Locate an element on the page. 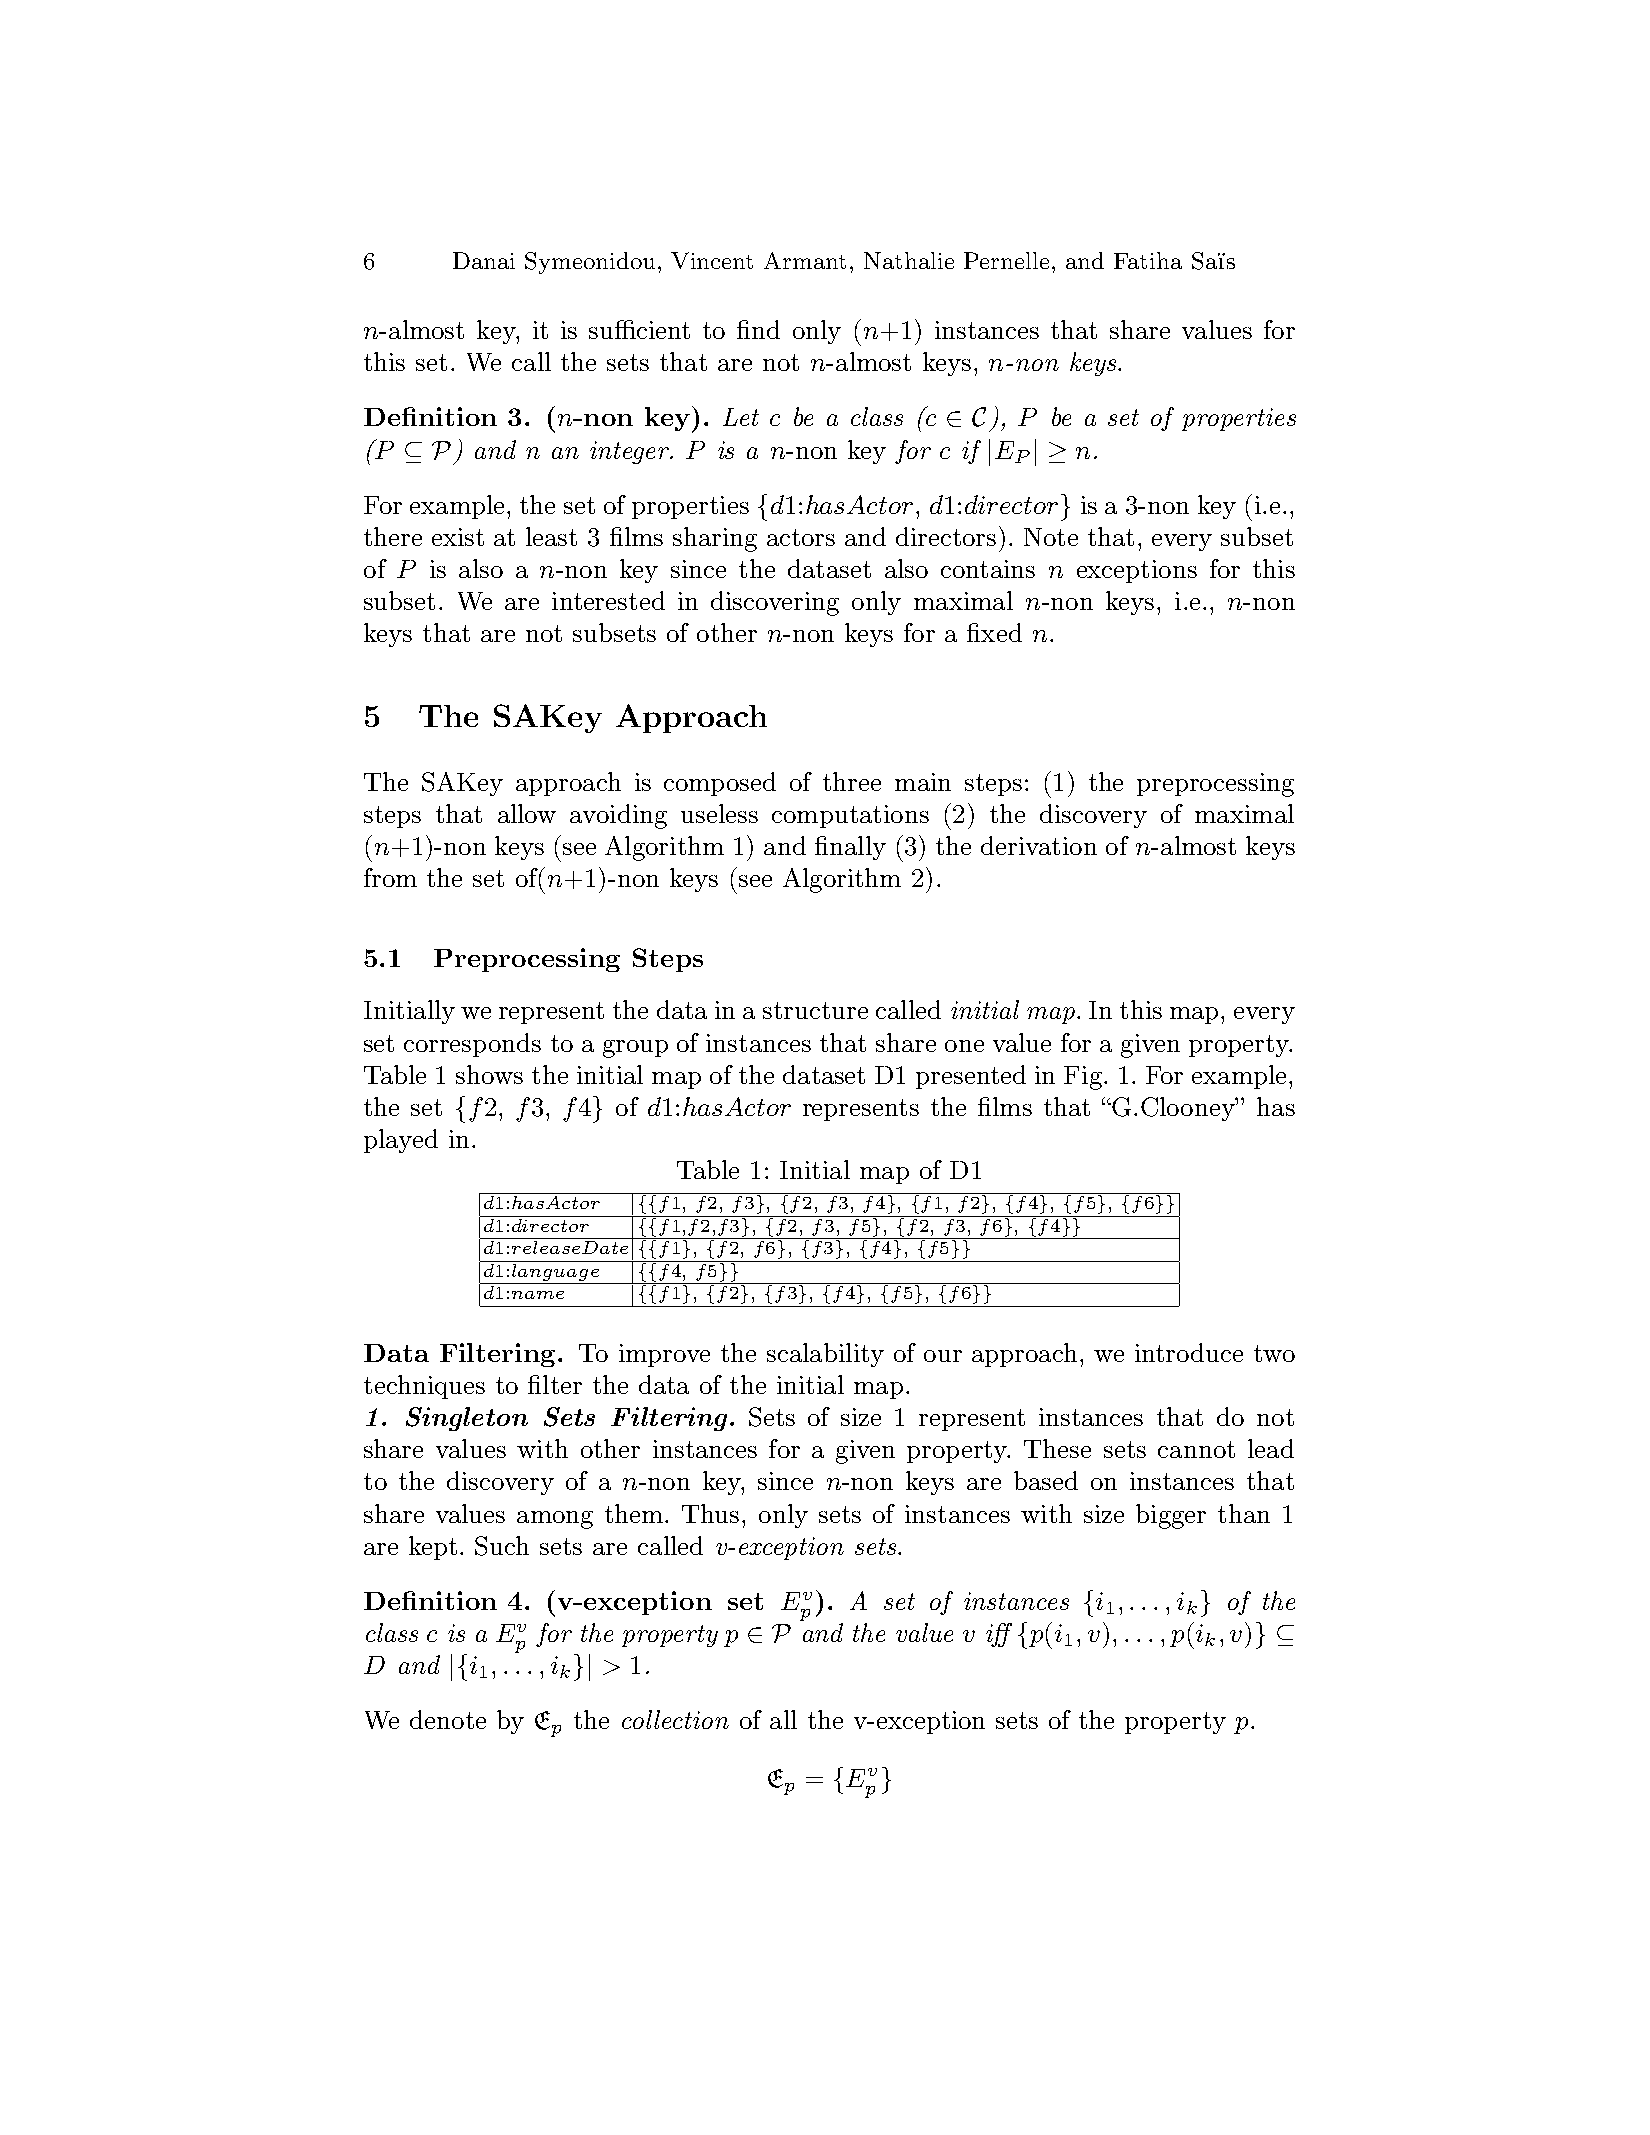 This document has width=1650, height=2135. Fig is located at coordinates (1083, 1078).
